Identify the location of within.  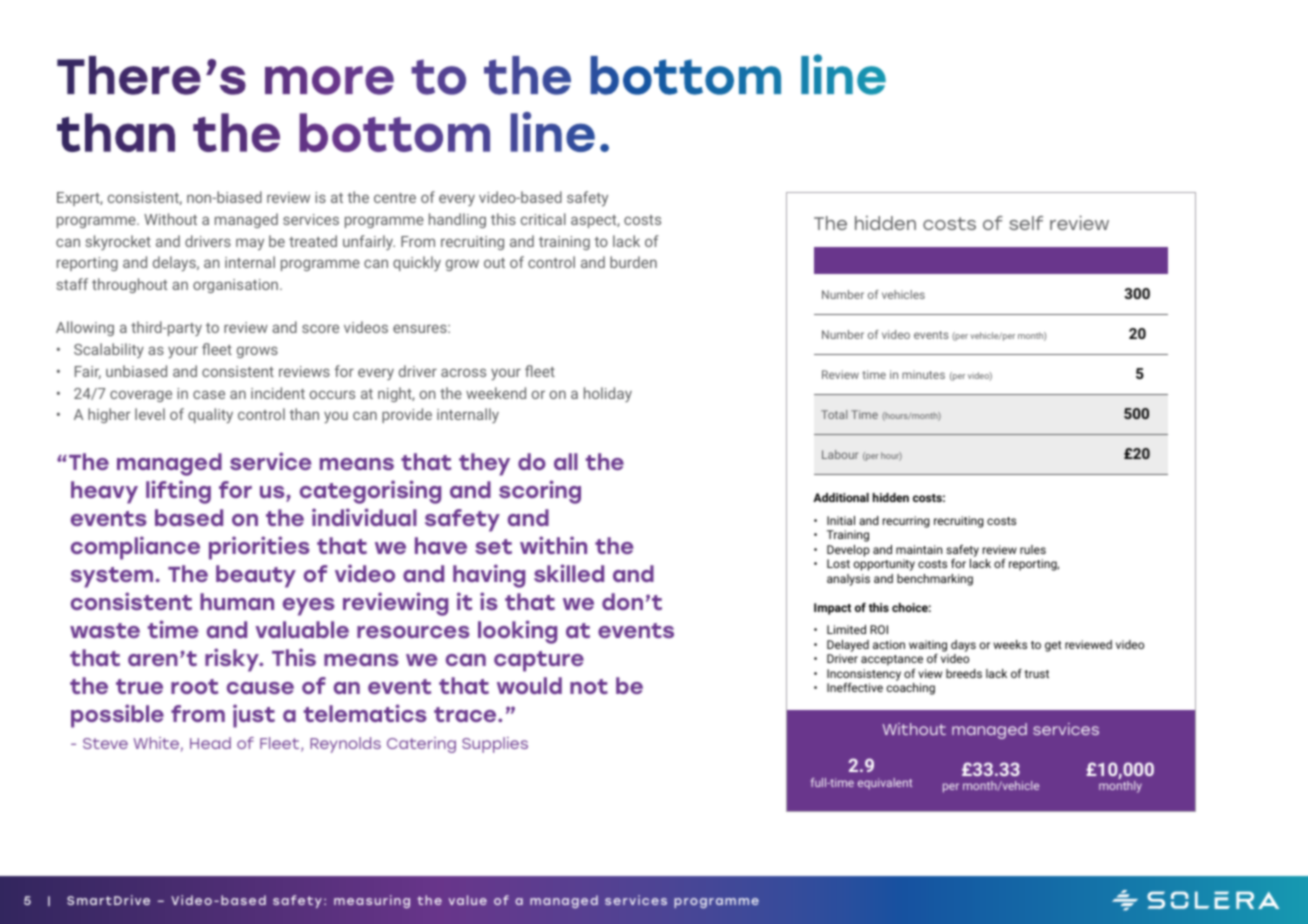
(553, 545).
